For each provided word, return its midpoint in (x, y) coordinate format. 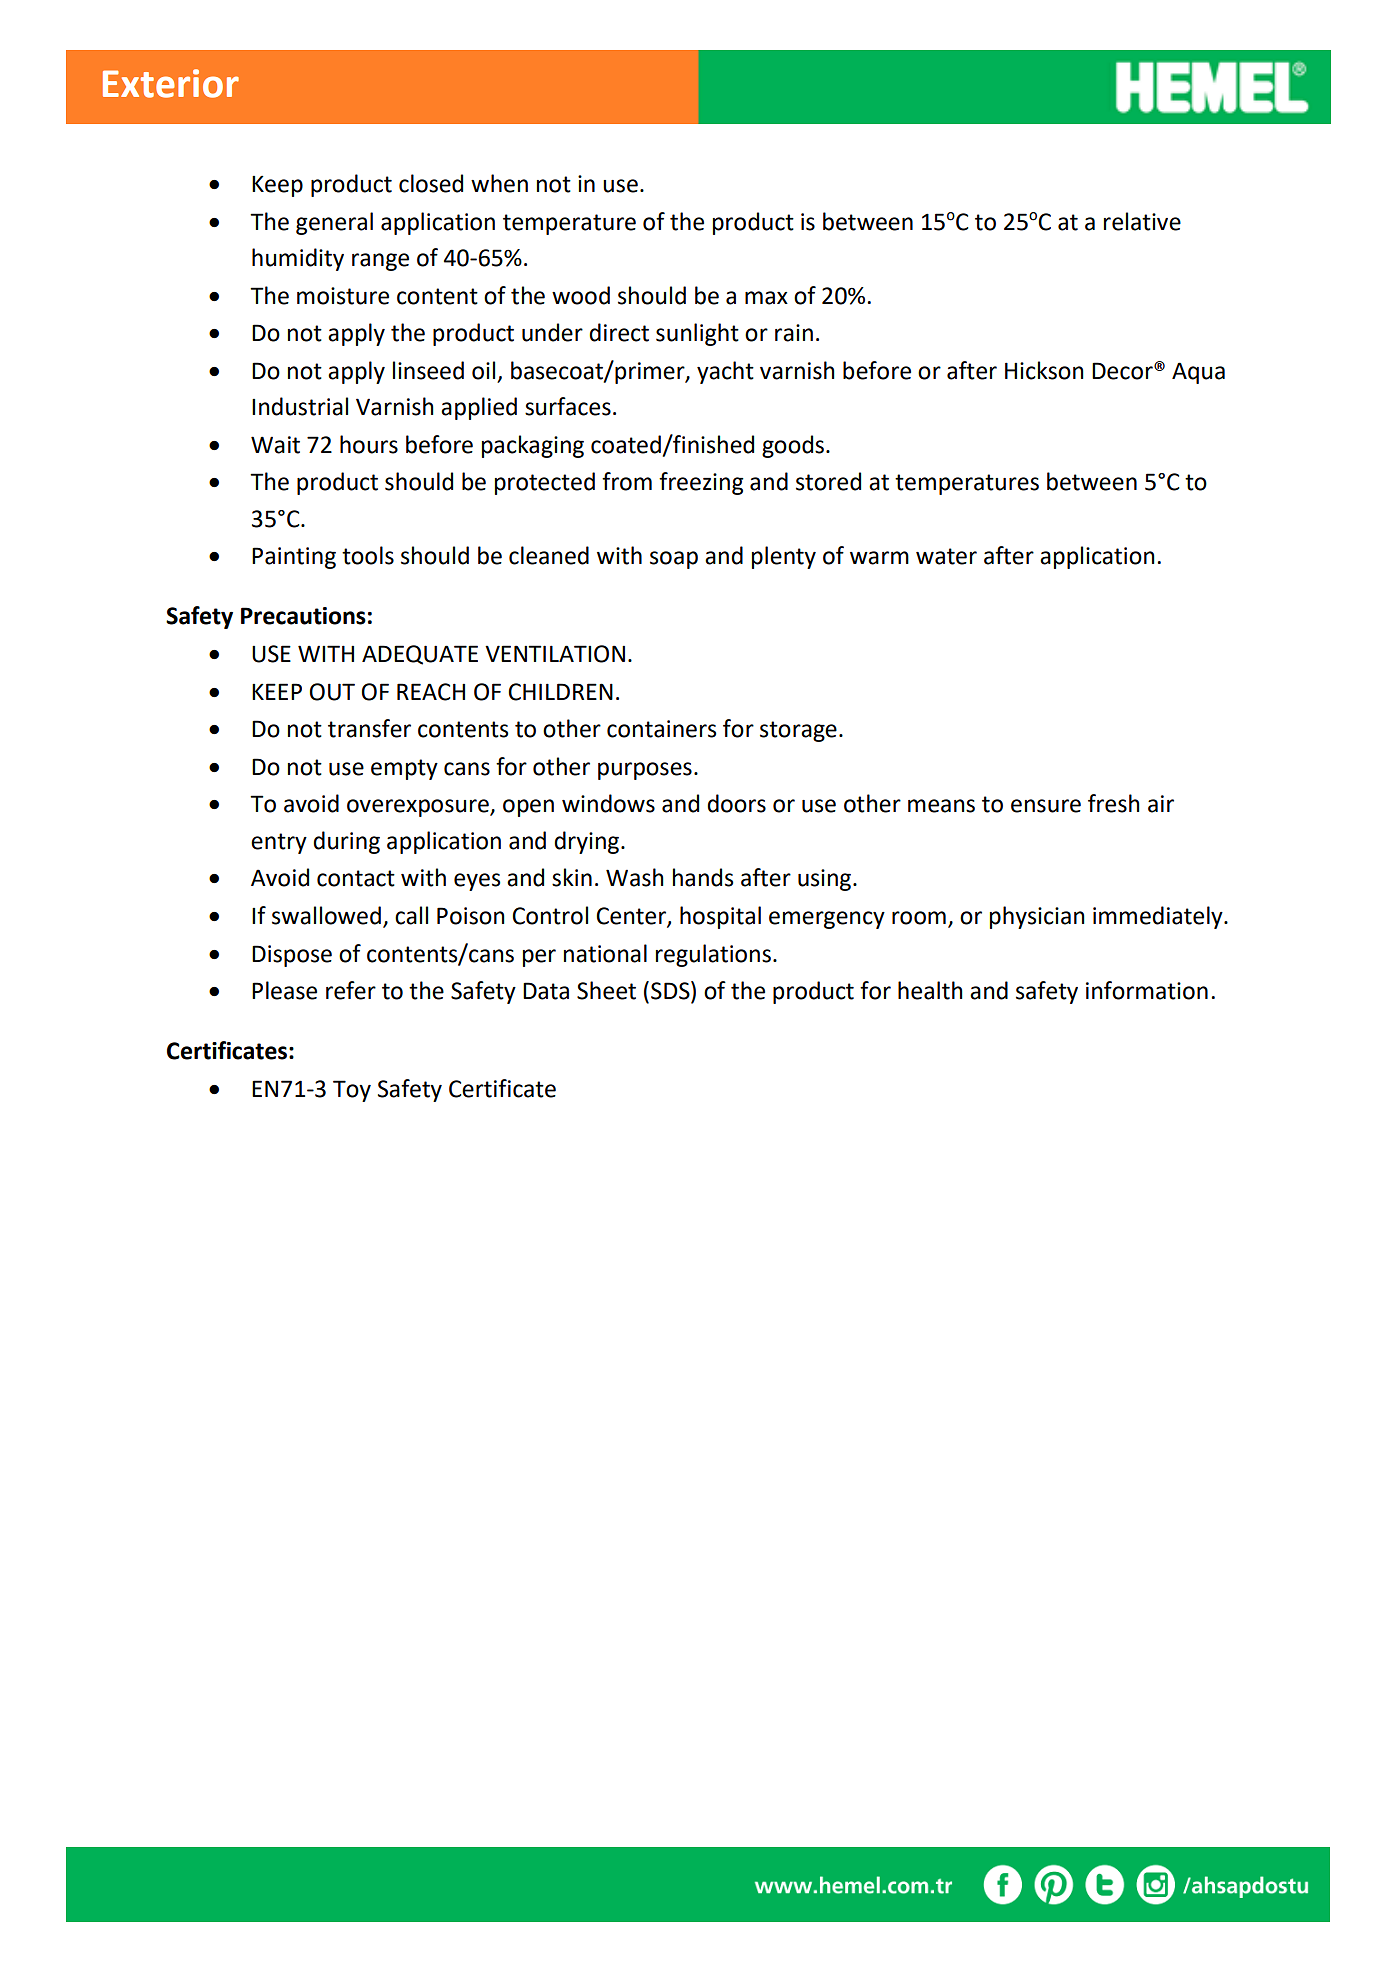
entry (279, 843)
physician (1037, 917)
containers (661, 729)
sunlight (697, 334)
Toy (352, 1091)
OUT (332, 692)
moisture (343, 296)
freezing (701, 483)
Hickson (1044, 370)
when (499, 183)
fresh (1114, 803)
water (946, 556)
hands (703, 877)
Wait (275, 445)
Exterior (171, 83)
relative (1142, 221)
